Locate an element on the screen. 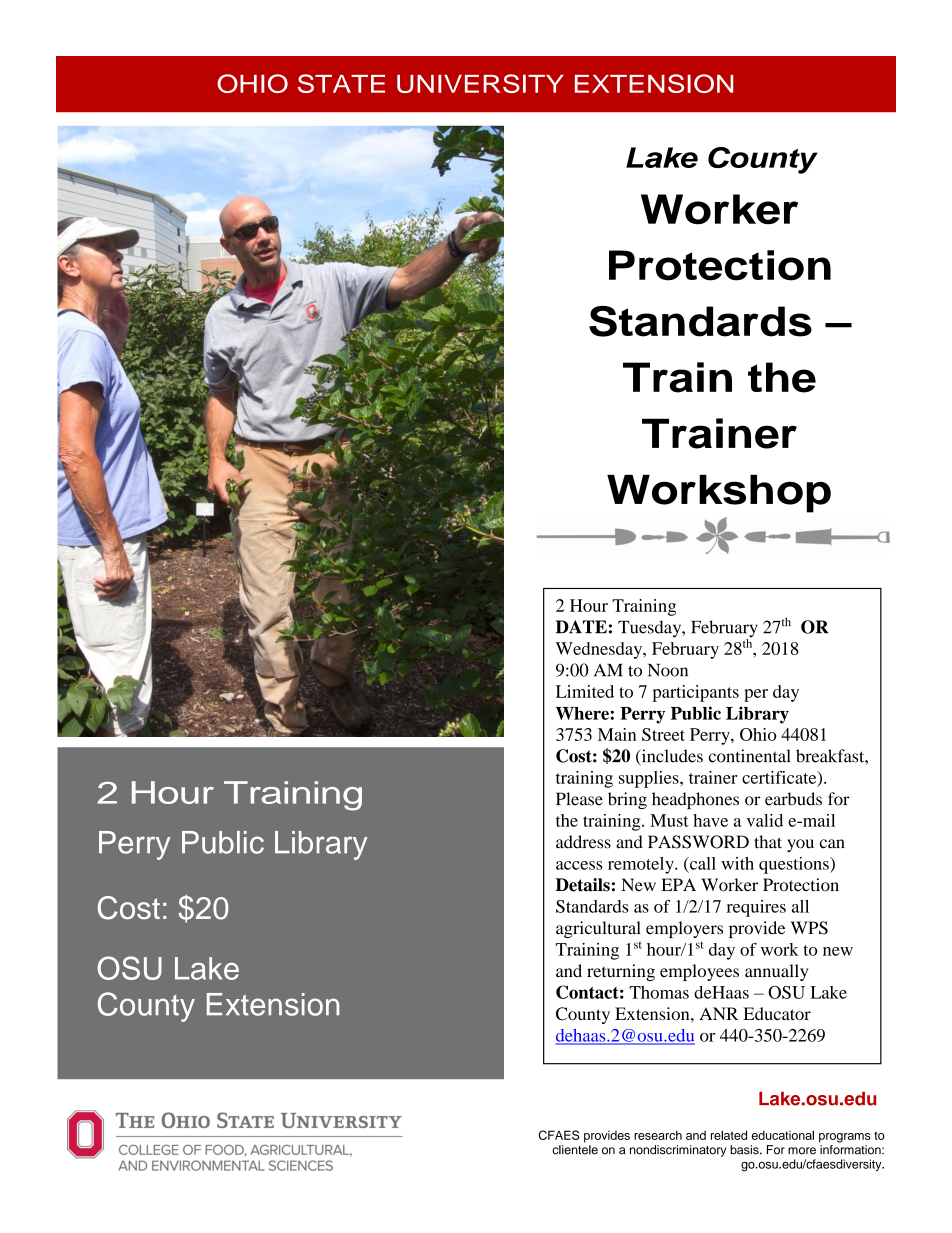 This screenshot has width=952, height=1233. UNIVERSITY is located at coordinates (480, 83).
